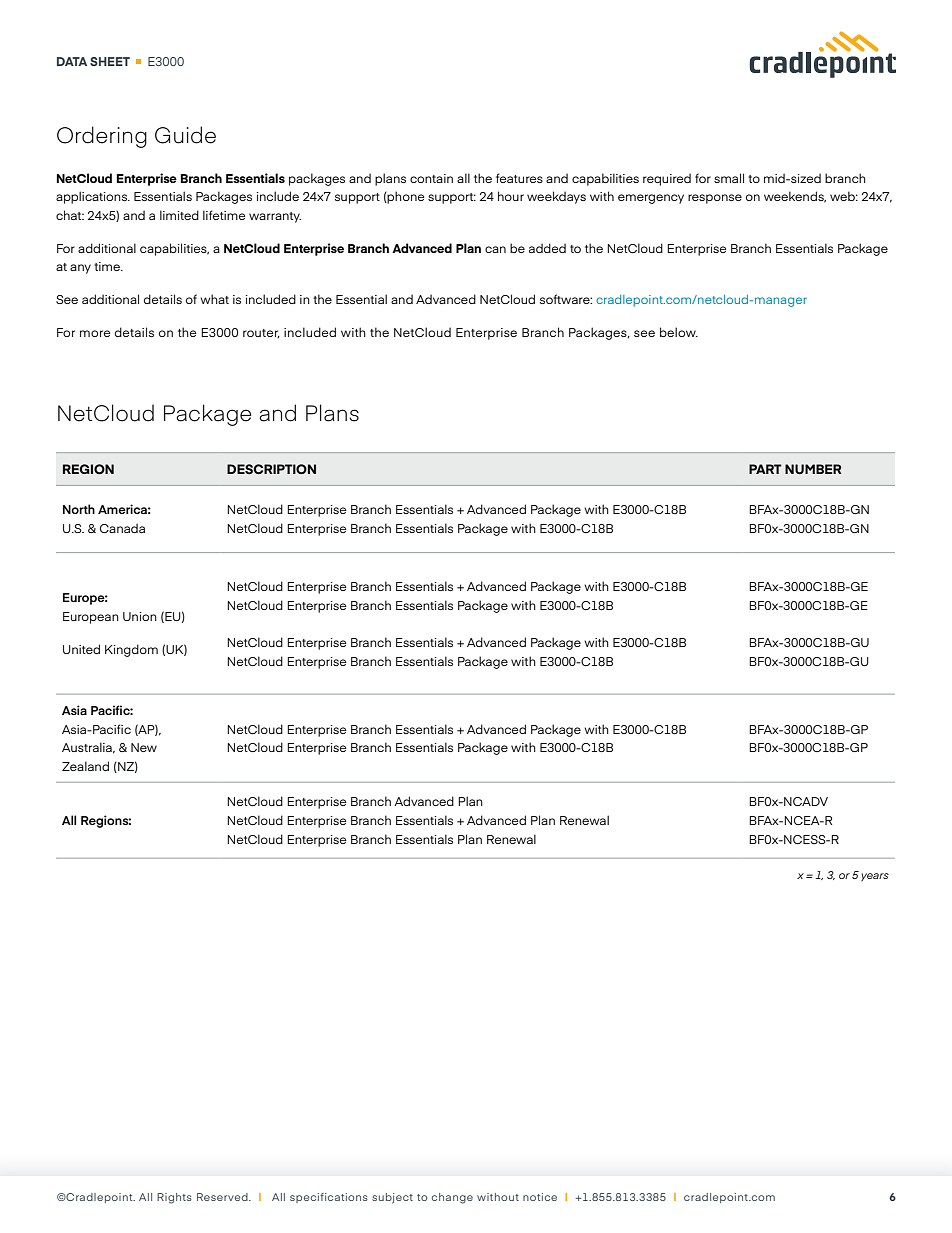 This image has width=952, height=1233. What do you see at coordinates (452, 1198) in the image?
I see `change` at bounding box center [452, 1198].
